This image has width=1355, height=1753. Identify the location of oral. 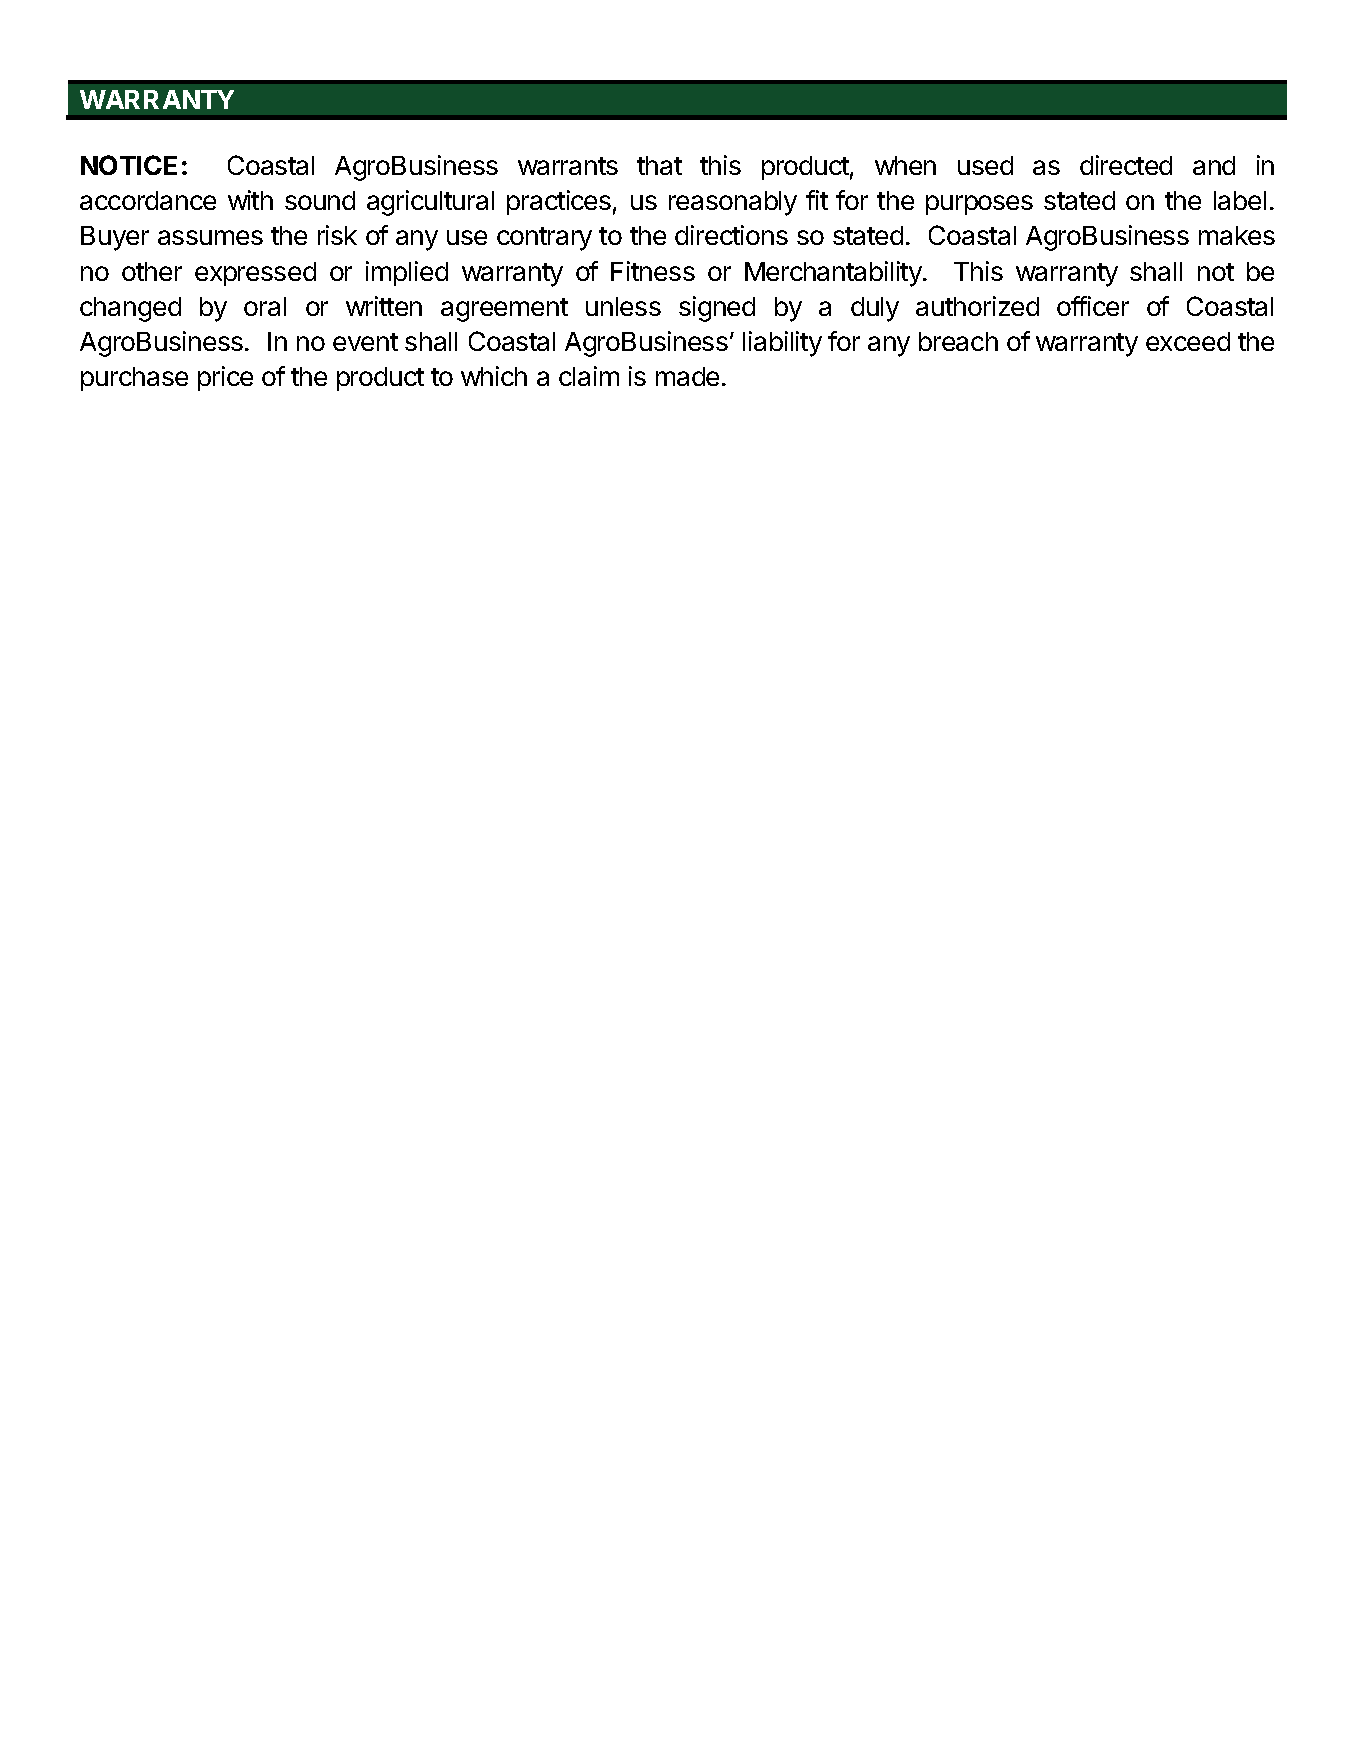
(265, 306).
